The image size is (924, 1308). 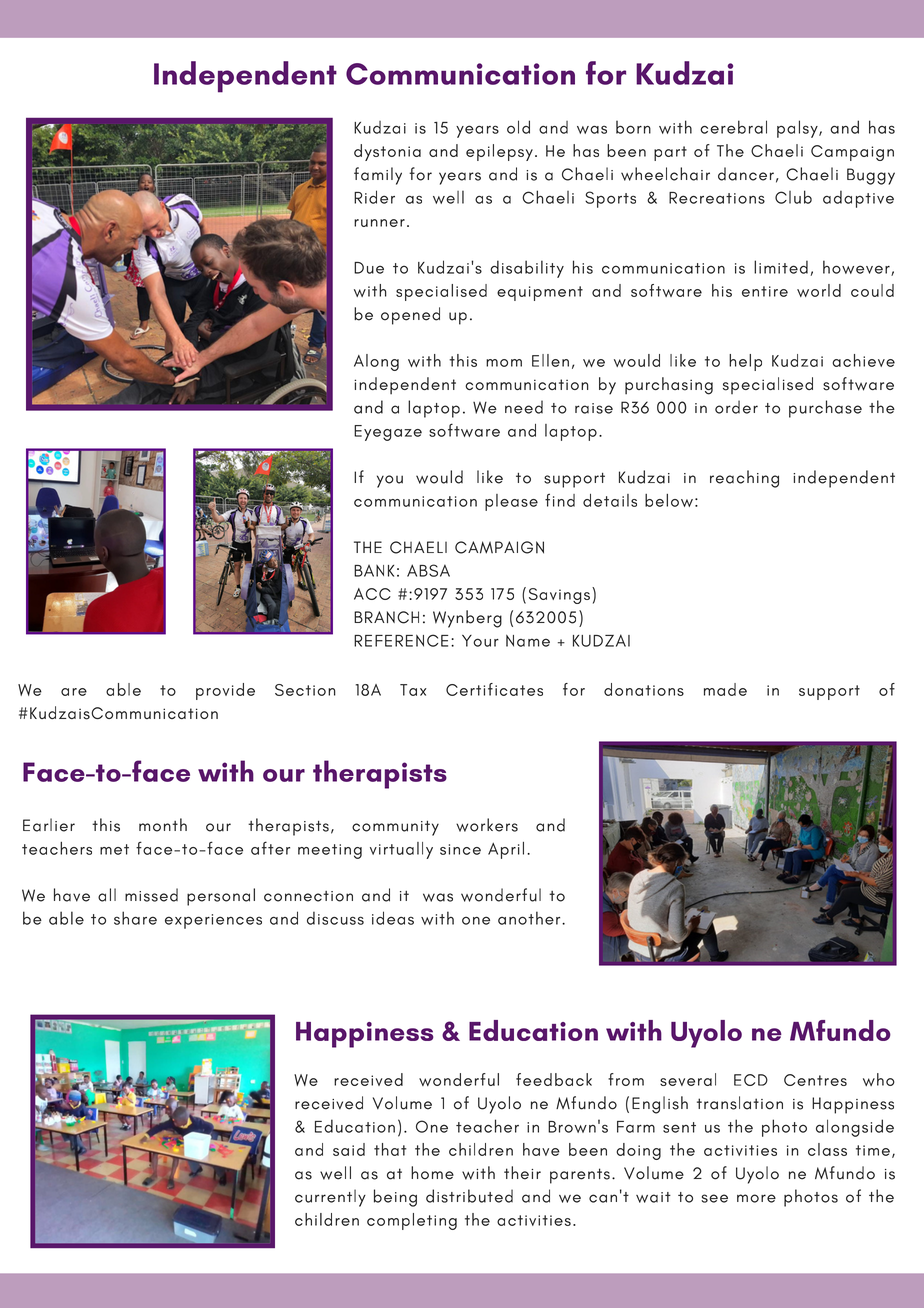 I want to click on distributed, so click(x=469, y=1196).
